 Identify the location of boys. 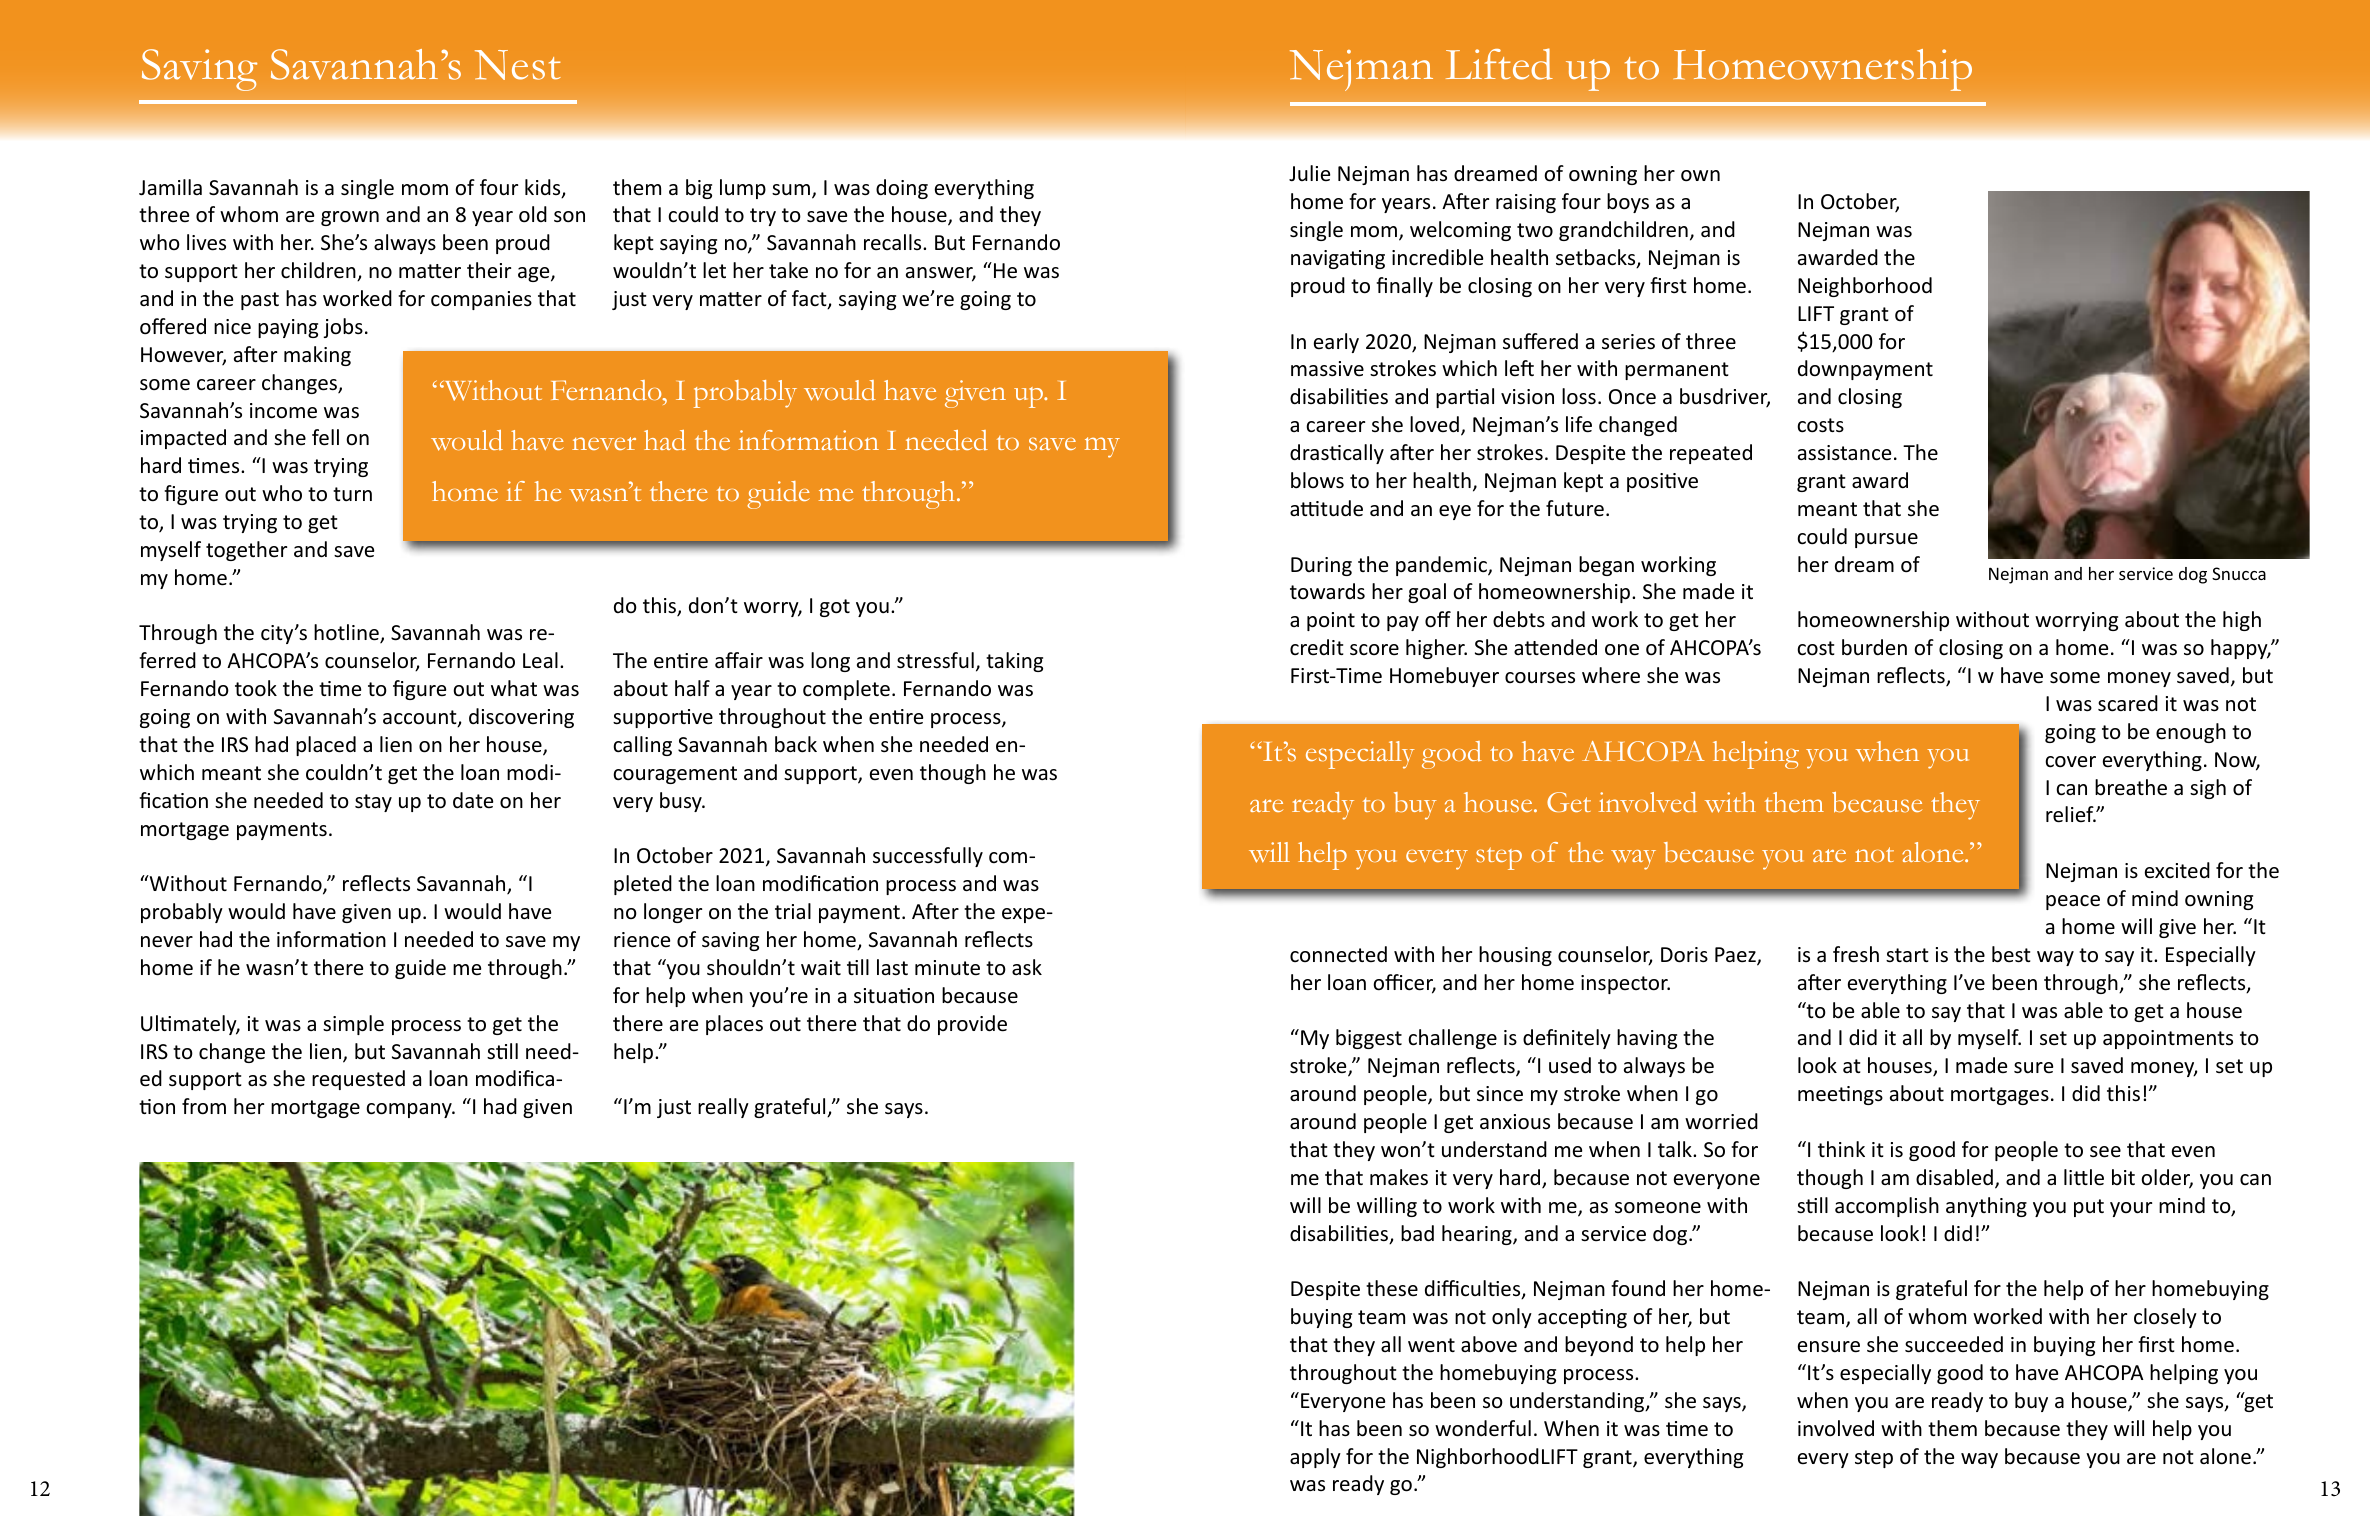
(1628, 203).
